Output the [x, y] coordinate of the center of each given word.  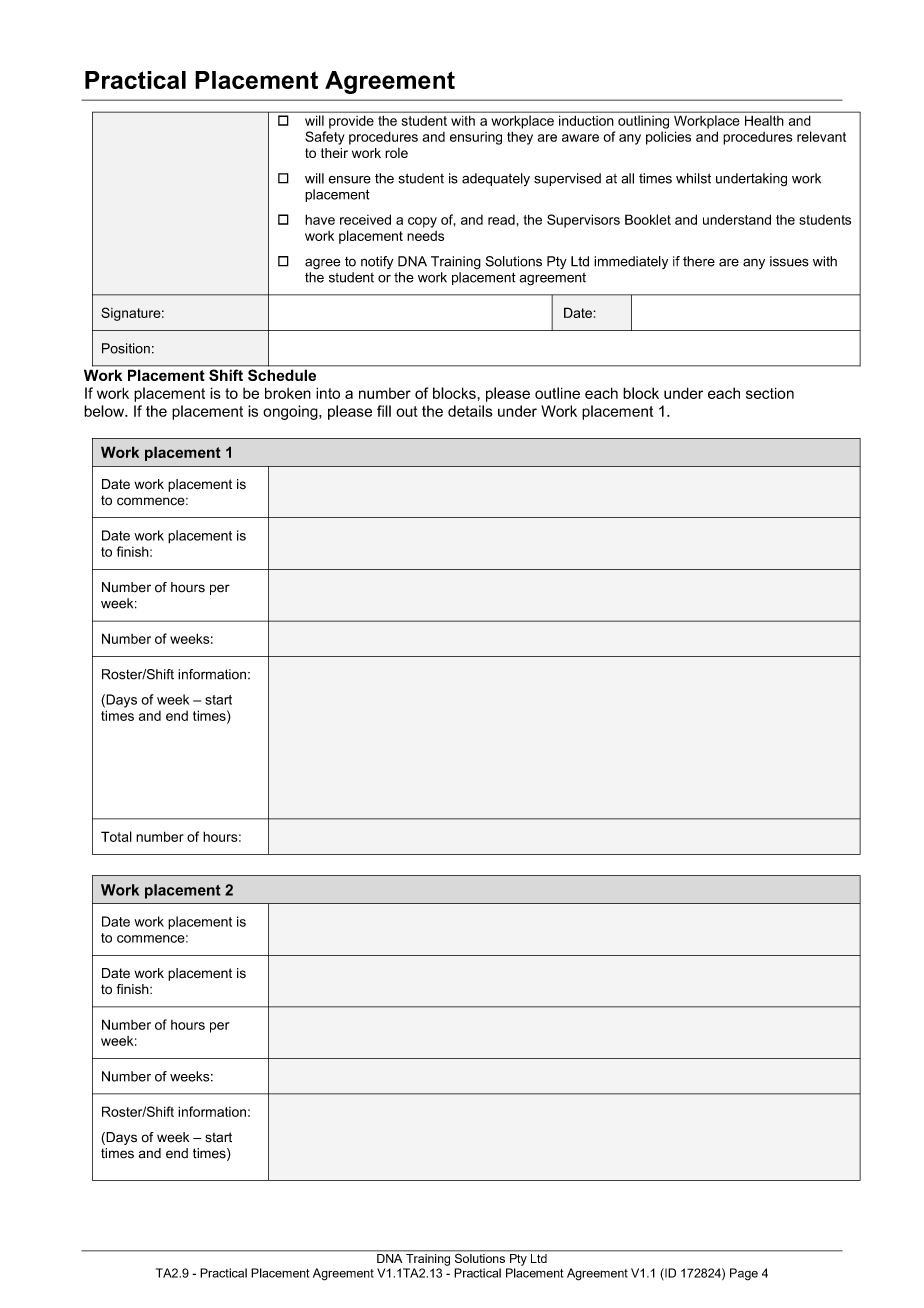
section [770, 393]
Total [116, 836]
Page [744, 1274]
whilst [693, 178]
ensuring [476, 138]
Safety [325, 138]
